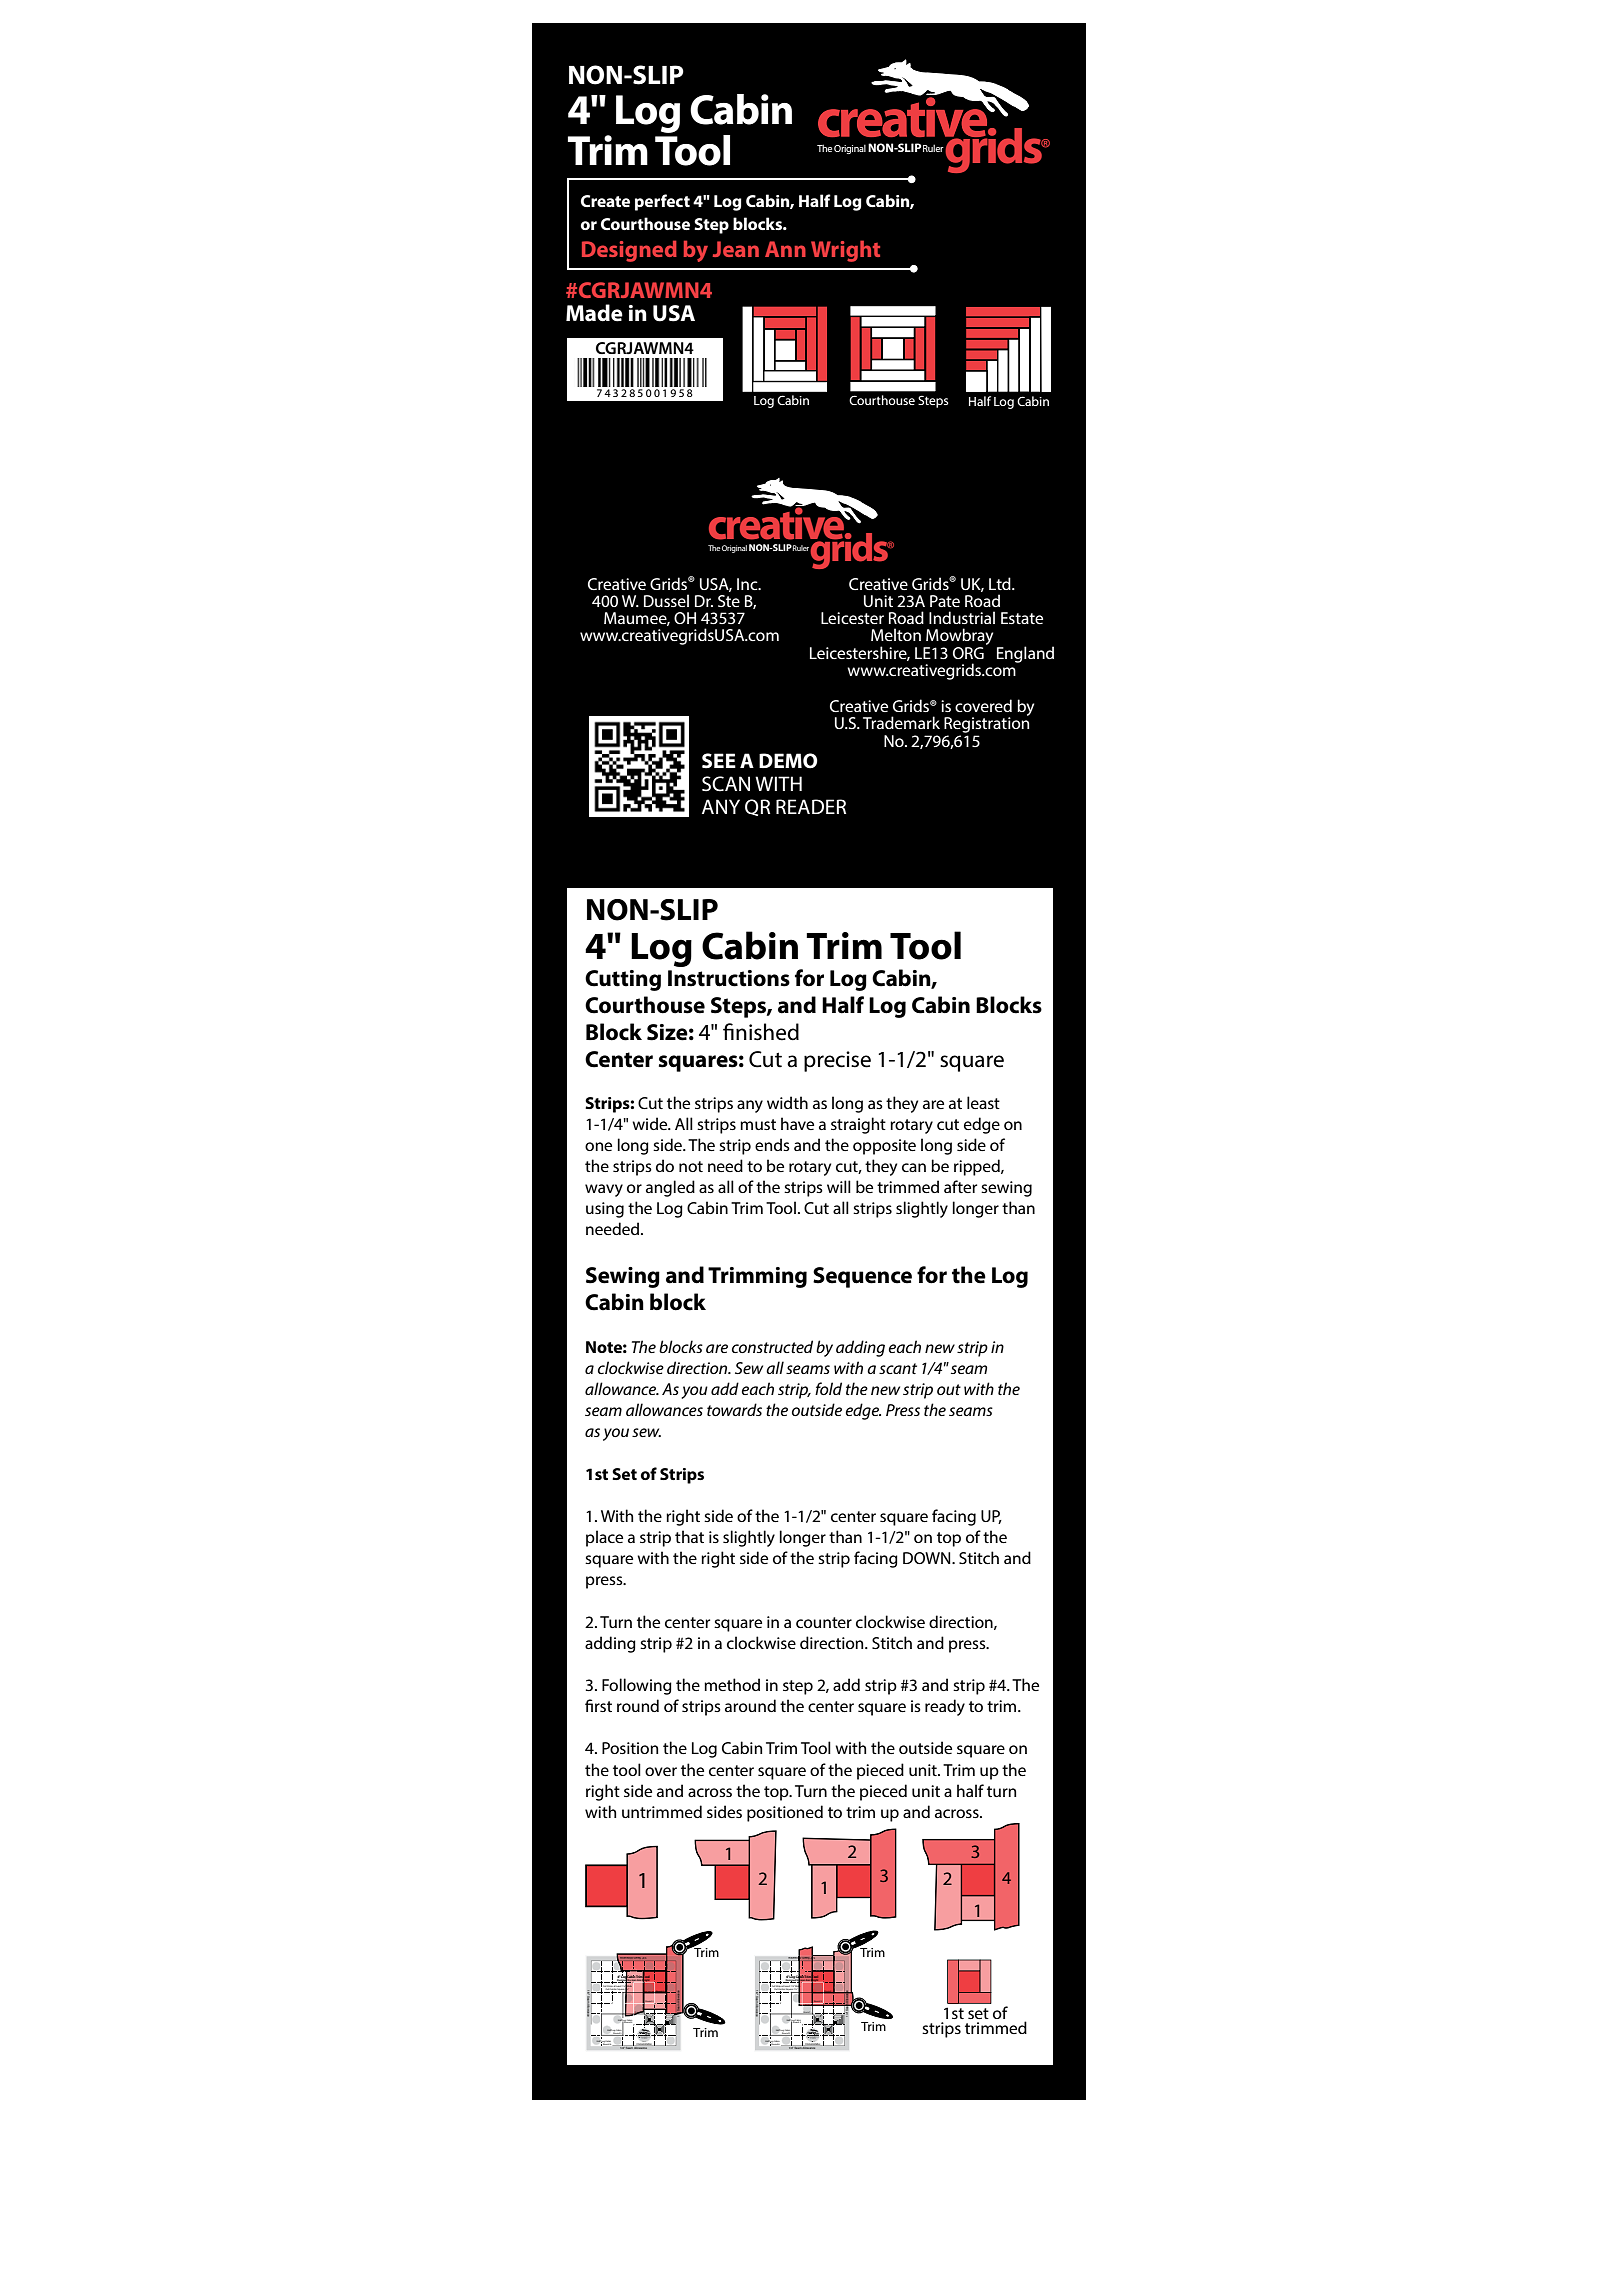 The height and width of the page is (2290, 1619). I want to click on angled, so click(670, 1188).
